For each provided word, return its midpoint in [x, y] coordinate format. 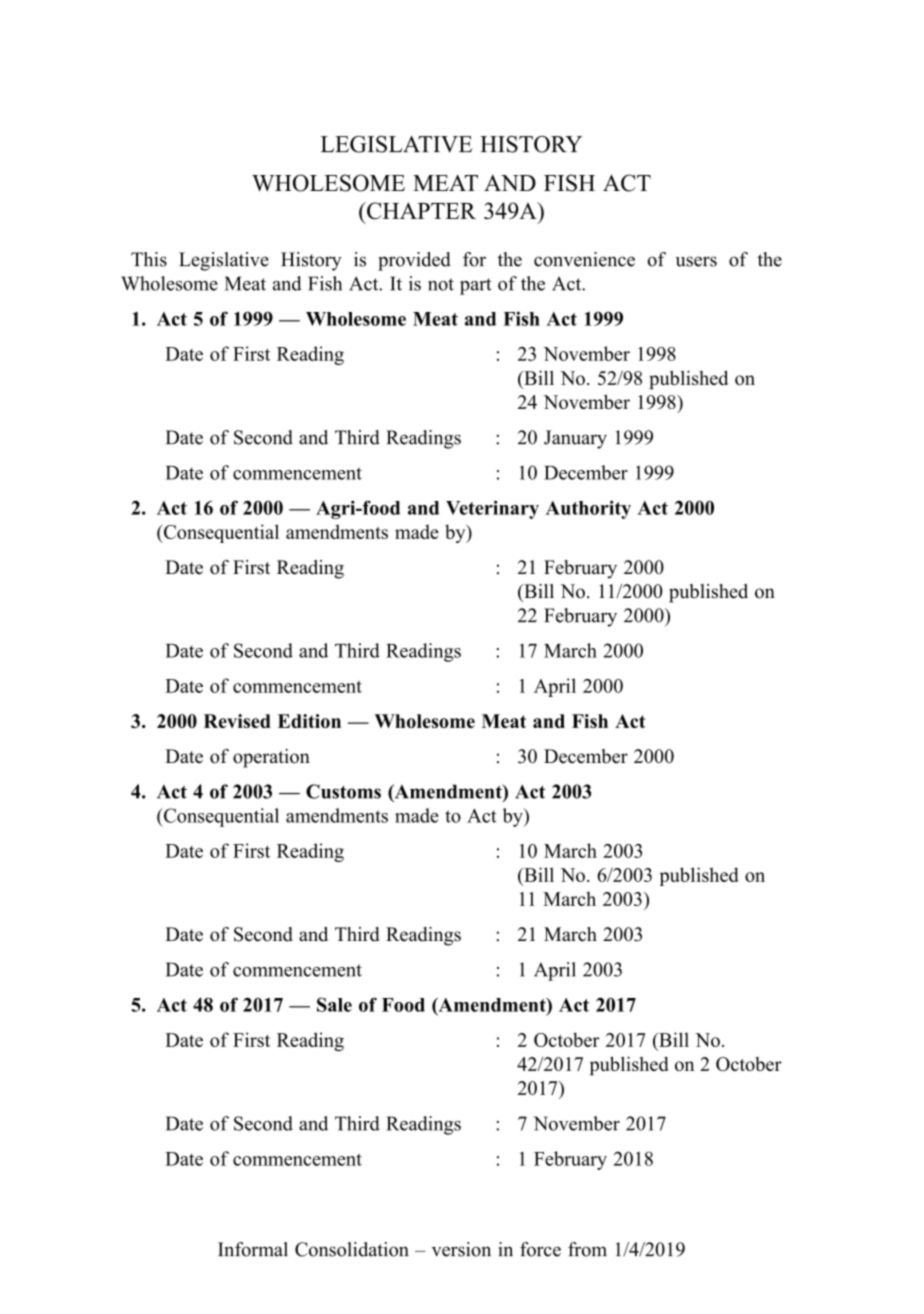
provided [414, 261]
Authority [588, 509]
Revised [237, 721]
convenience [584, 259]
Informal [253, 1249]
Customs [343, 791]
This [149, 259]
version [461, 1249]
